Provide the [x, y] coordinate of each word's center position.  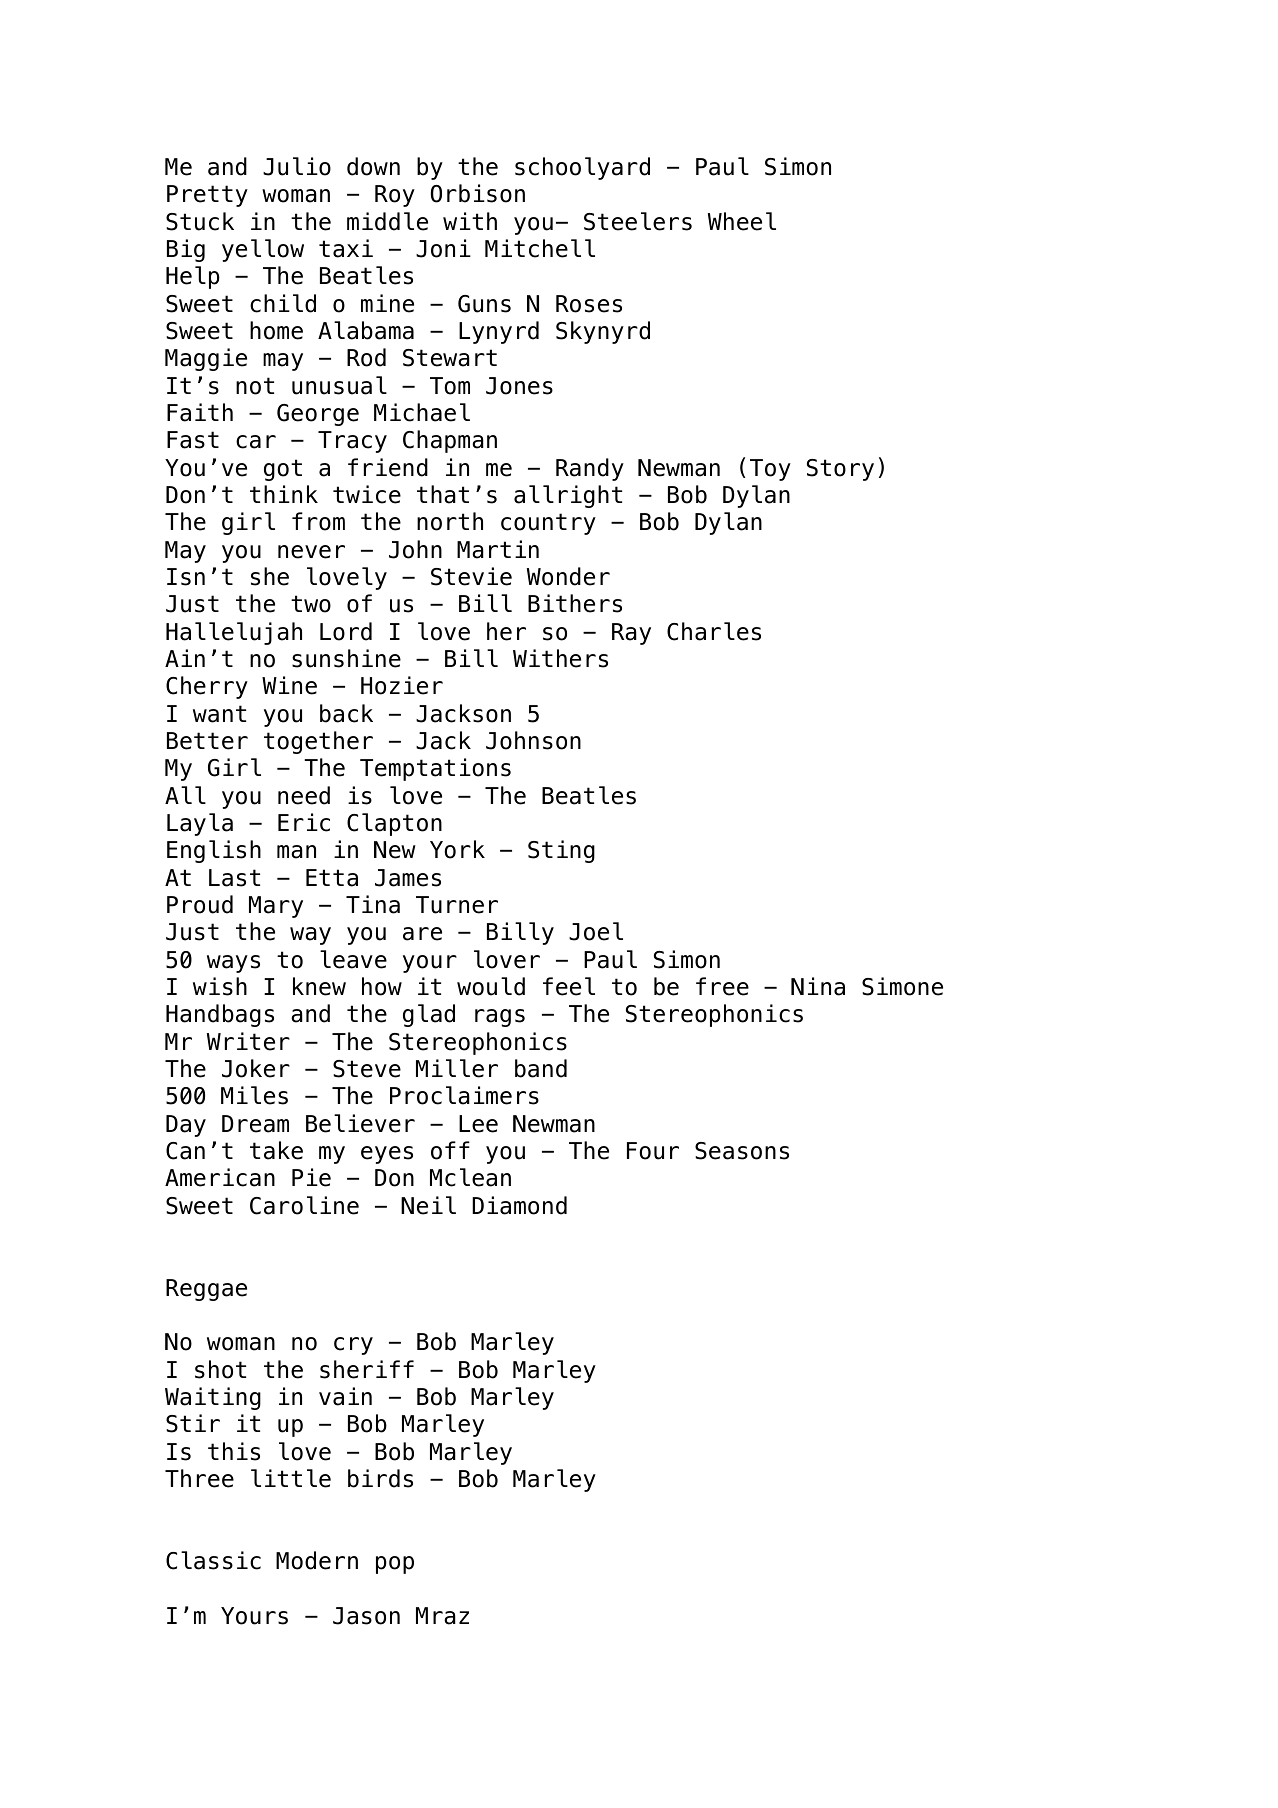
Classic [213, 1560]
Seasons [742, 1151]
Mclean [470, 1177]
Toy [770, 470]
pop [395, 1565]
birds [380, 1478]
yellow [263, 250]
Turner [457, 905]
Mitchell [540, 248]
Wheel [742, 221]
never [311, 552]
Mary [276, 907]
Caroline [304, 1205]
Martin [498, 549]
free [722, 986]
